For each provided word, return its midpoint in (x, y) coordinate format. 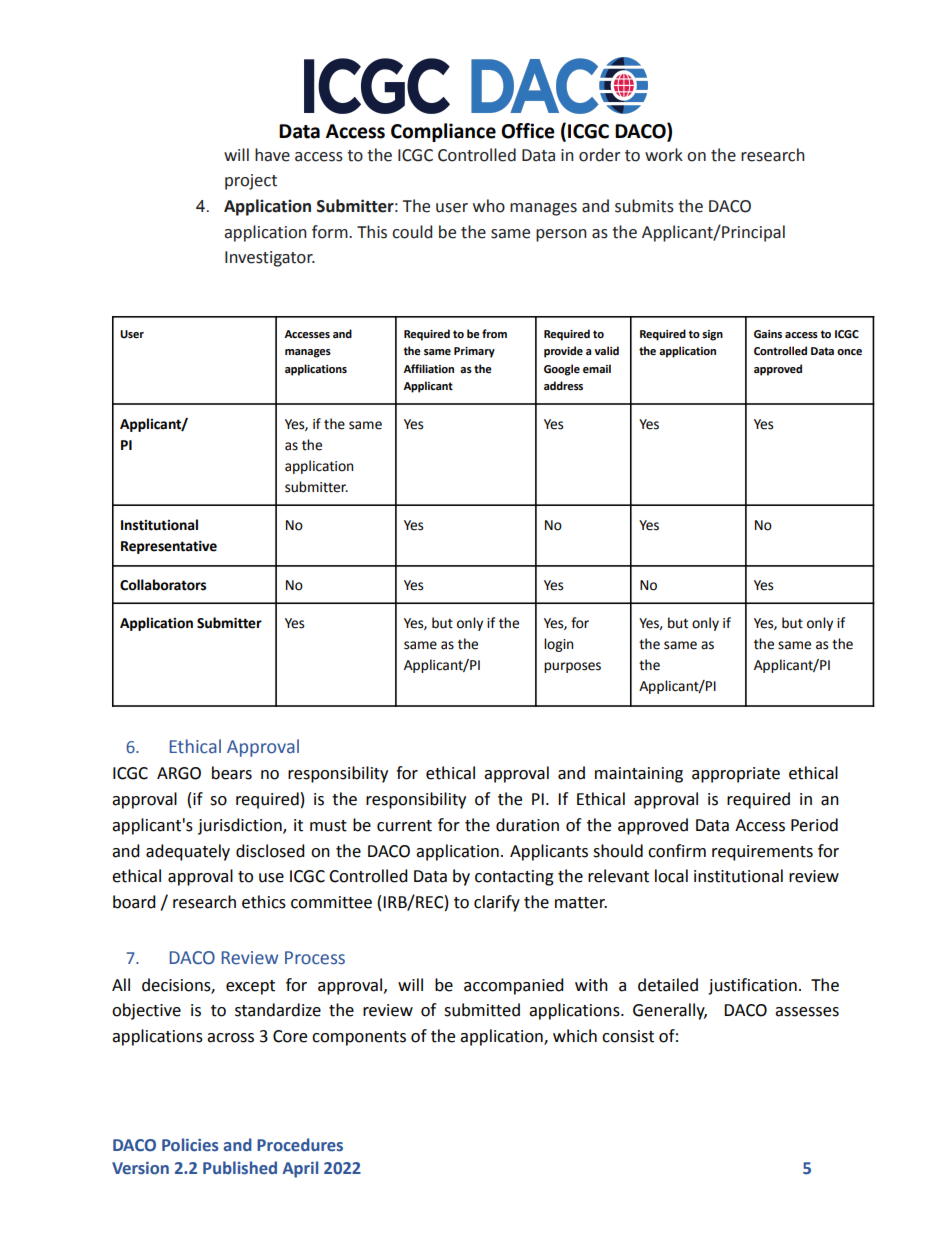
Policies (190, 1145)
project (251, 182)
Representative (169, 547)
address (563, 385)
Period (814, 825)
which (575, 1036)
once (849, 352)
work (664, 155)
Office (528, 131)
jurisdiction (241, 826)
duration (527, 825)
